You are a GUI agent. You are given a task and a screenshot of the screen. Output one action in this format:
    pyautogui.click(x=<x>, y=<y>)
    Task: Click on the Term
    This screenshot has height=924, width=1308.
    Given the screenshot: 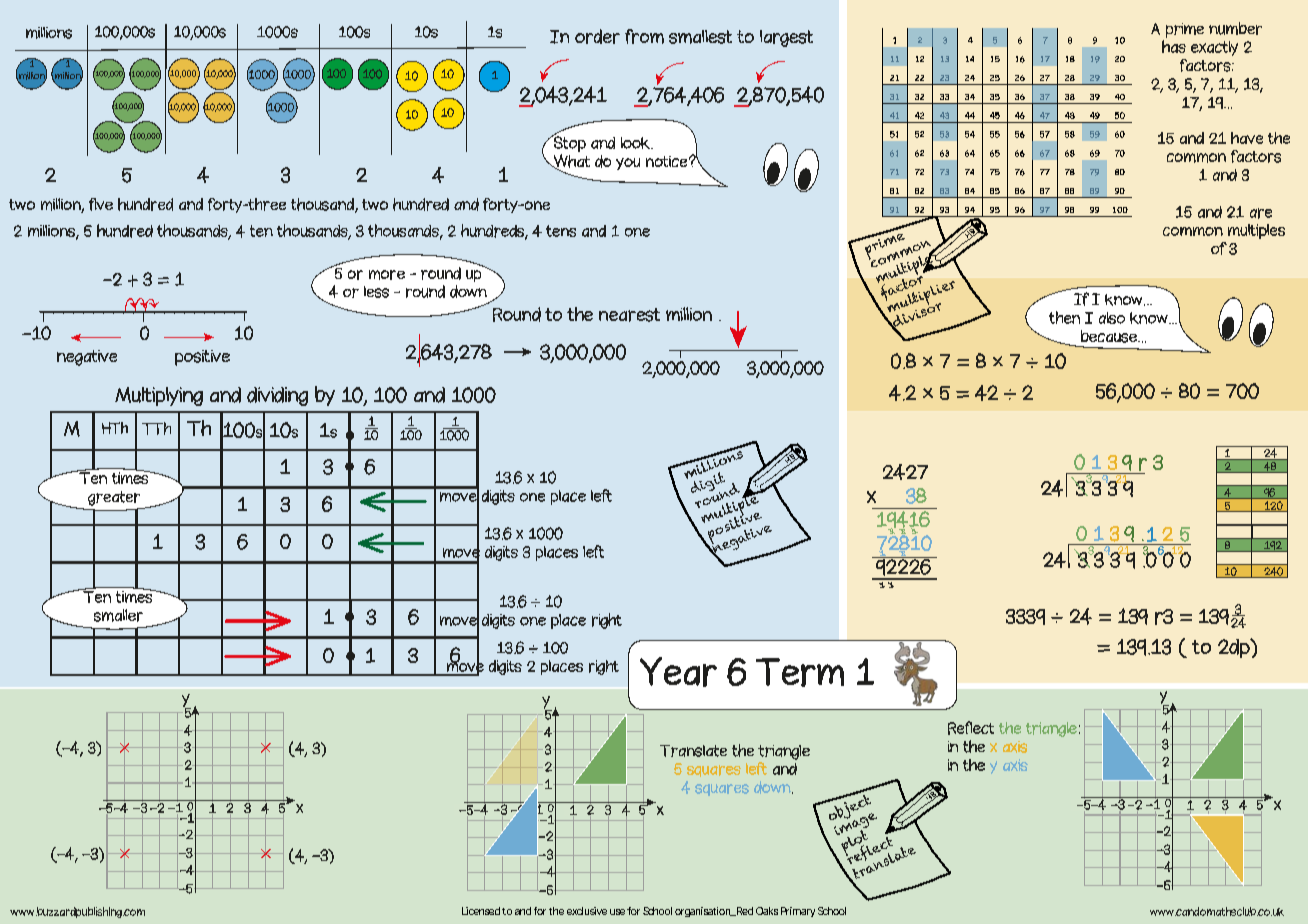 What is the action you would take?
    pyautogui.click(x=800, y=672)
